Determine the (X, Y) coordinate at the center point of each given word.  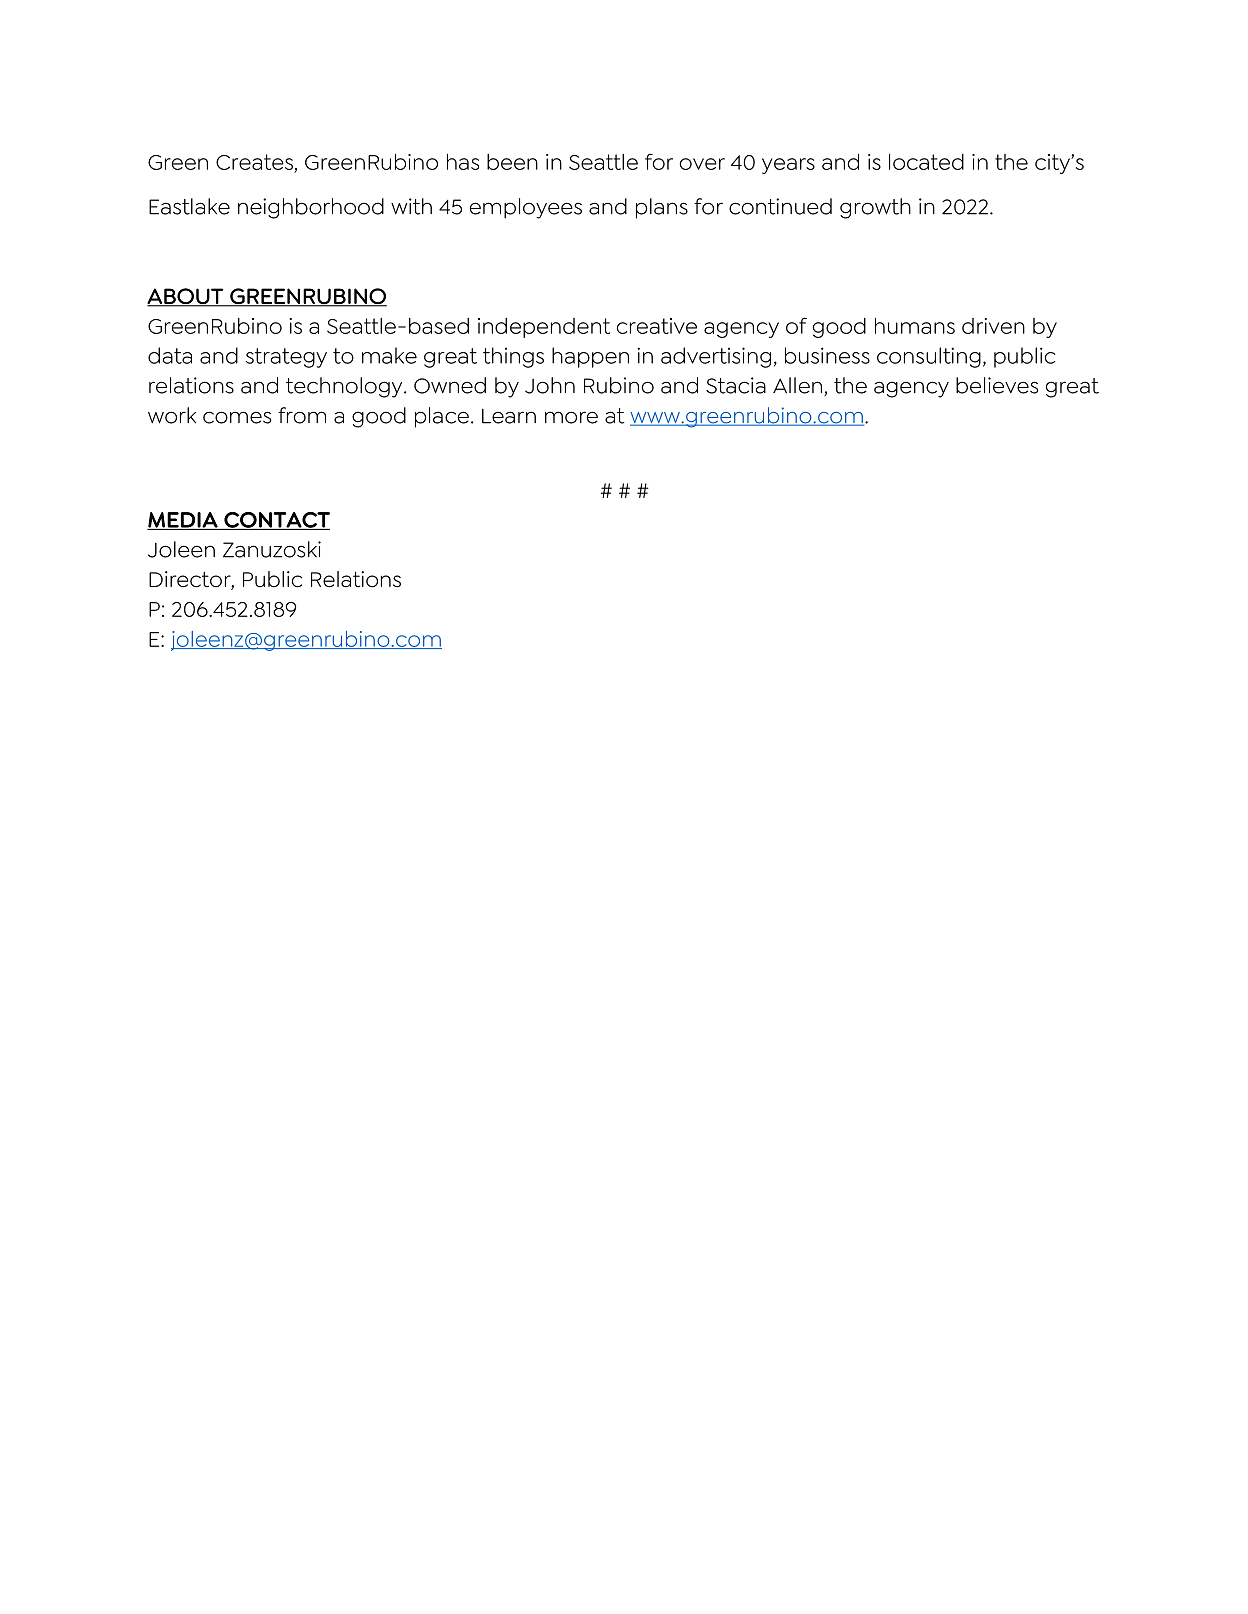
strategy (286, 358)
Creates (255, 163)
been (512, 162)
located (926, 162)
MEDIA (183, 521)
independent (544, 328)
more (571, 417)
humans (915, 325)
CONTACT (276, 521)
